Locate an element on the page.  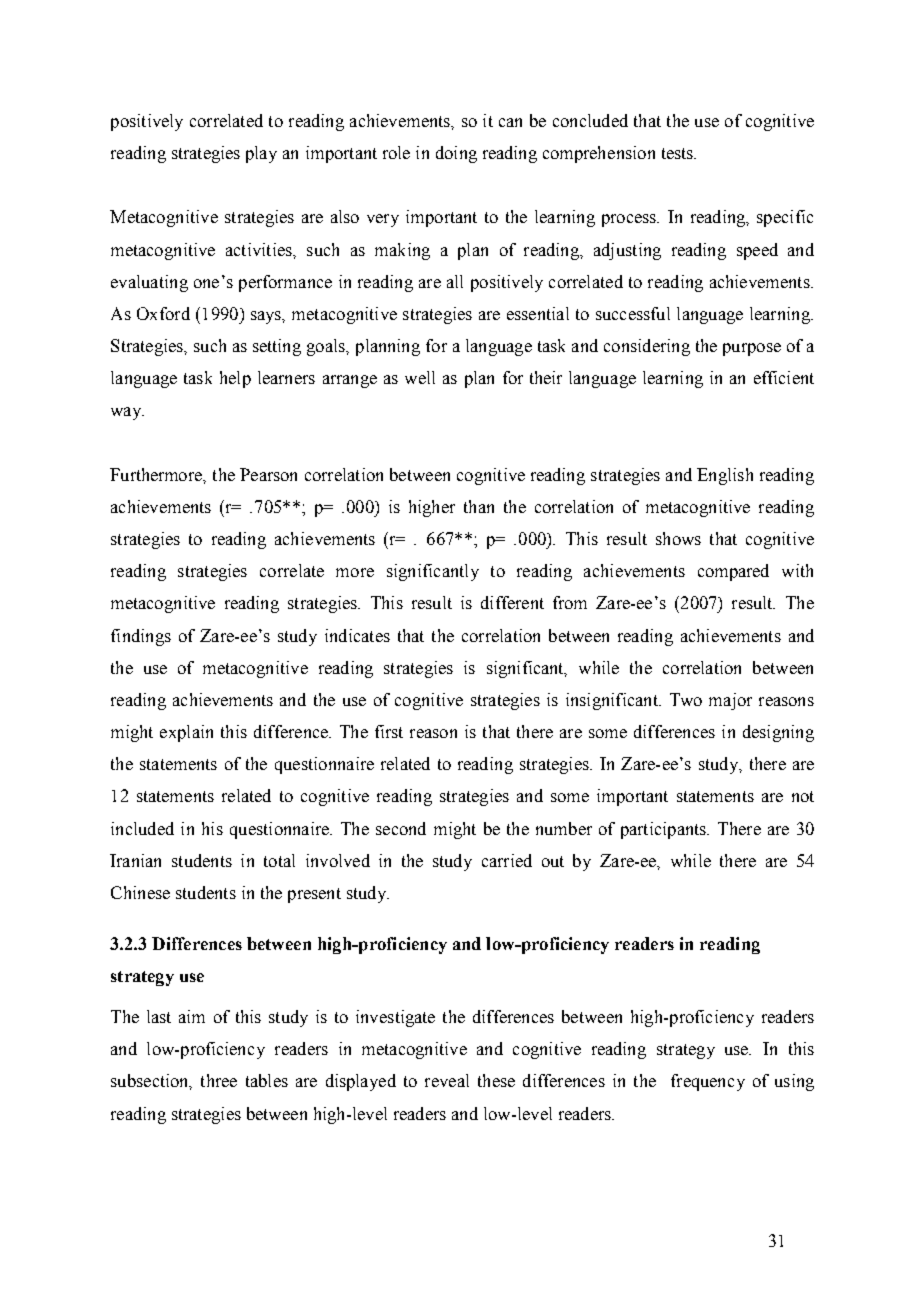
findings is located at coordinates (141, 637).
